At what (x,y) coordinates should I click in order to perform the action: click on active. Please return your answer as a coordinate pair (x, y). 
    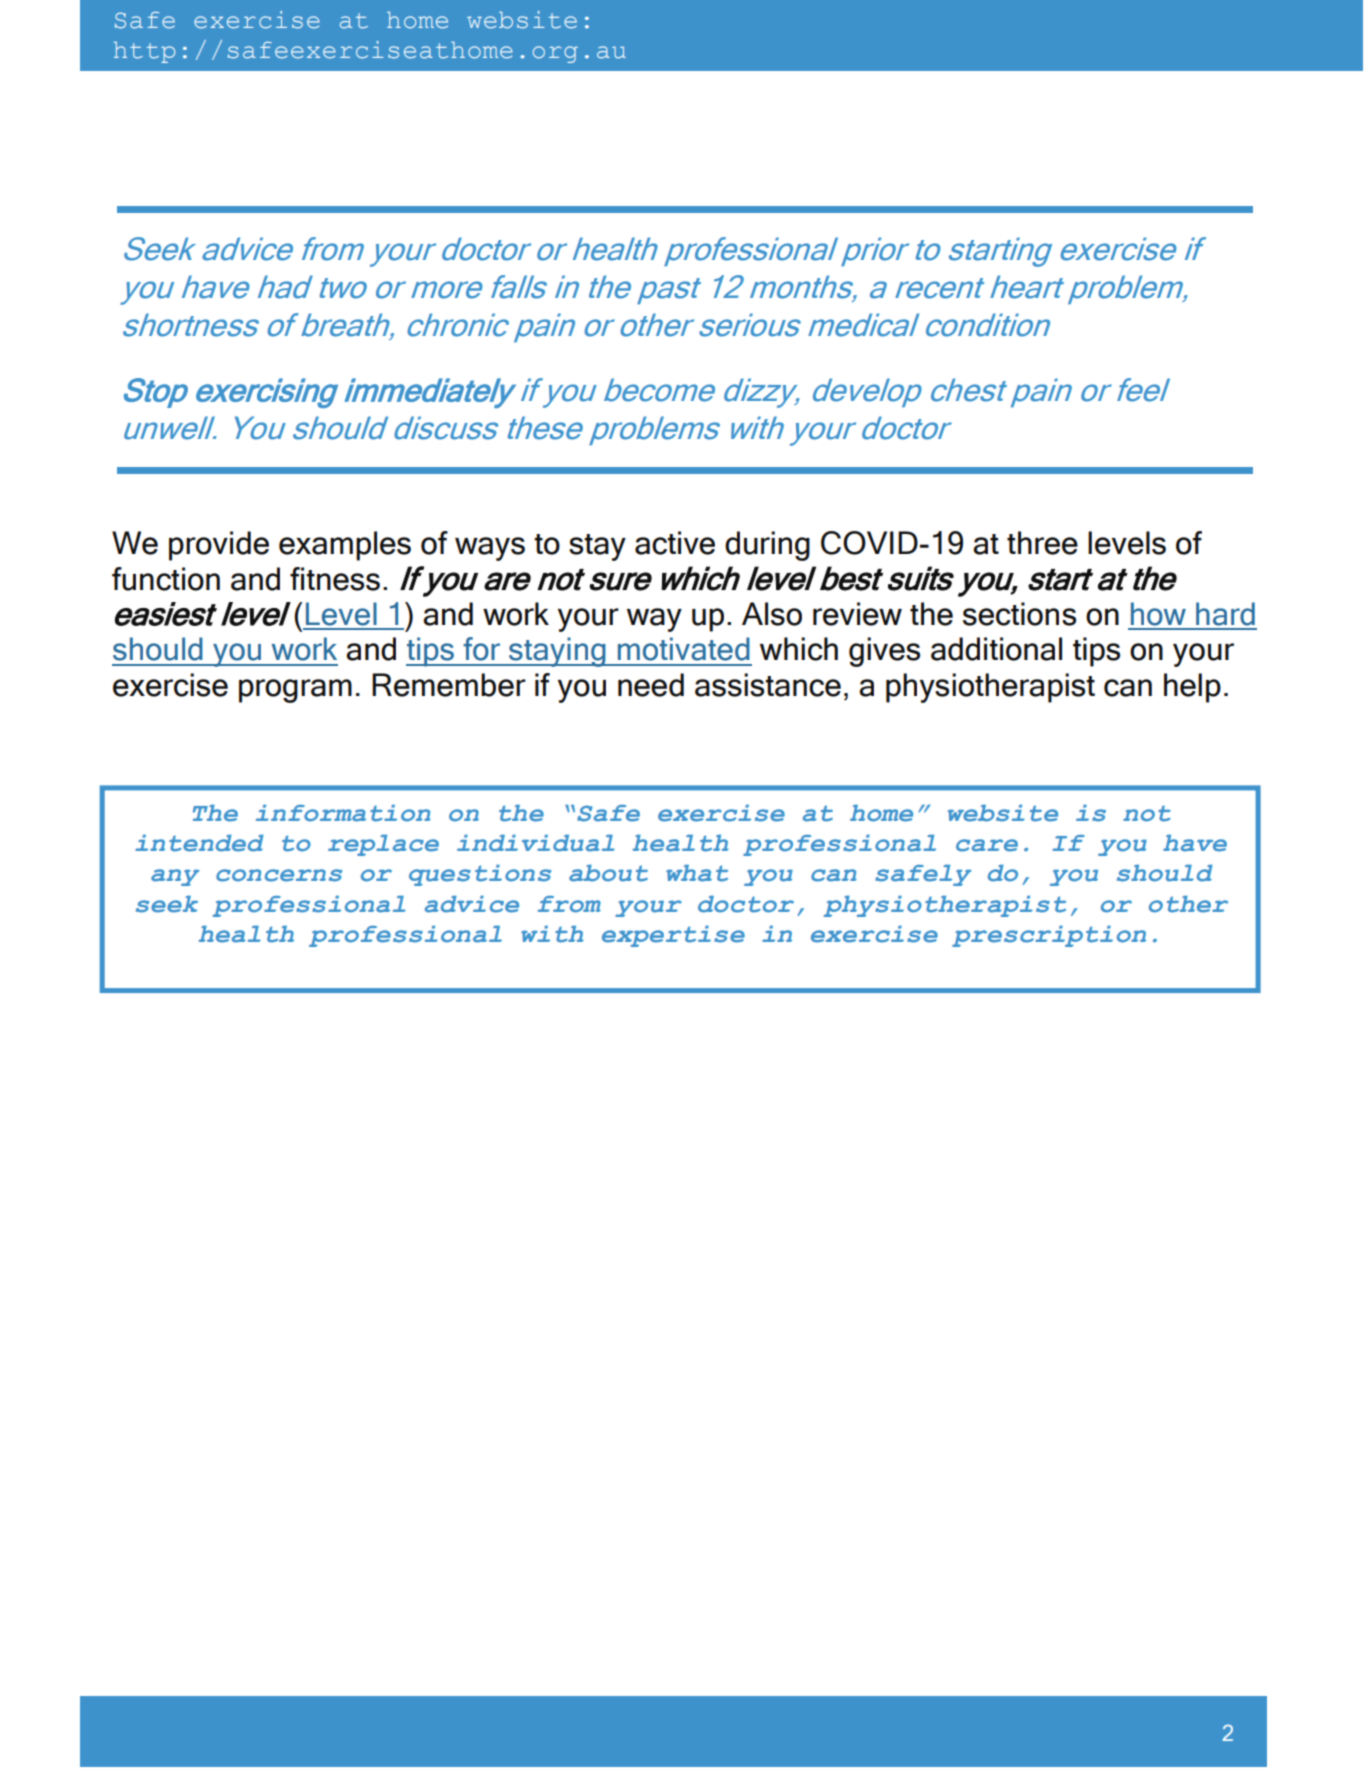
    Looking at the image, I should click on (675, 543).
